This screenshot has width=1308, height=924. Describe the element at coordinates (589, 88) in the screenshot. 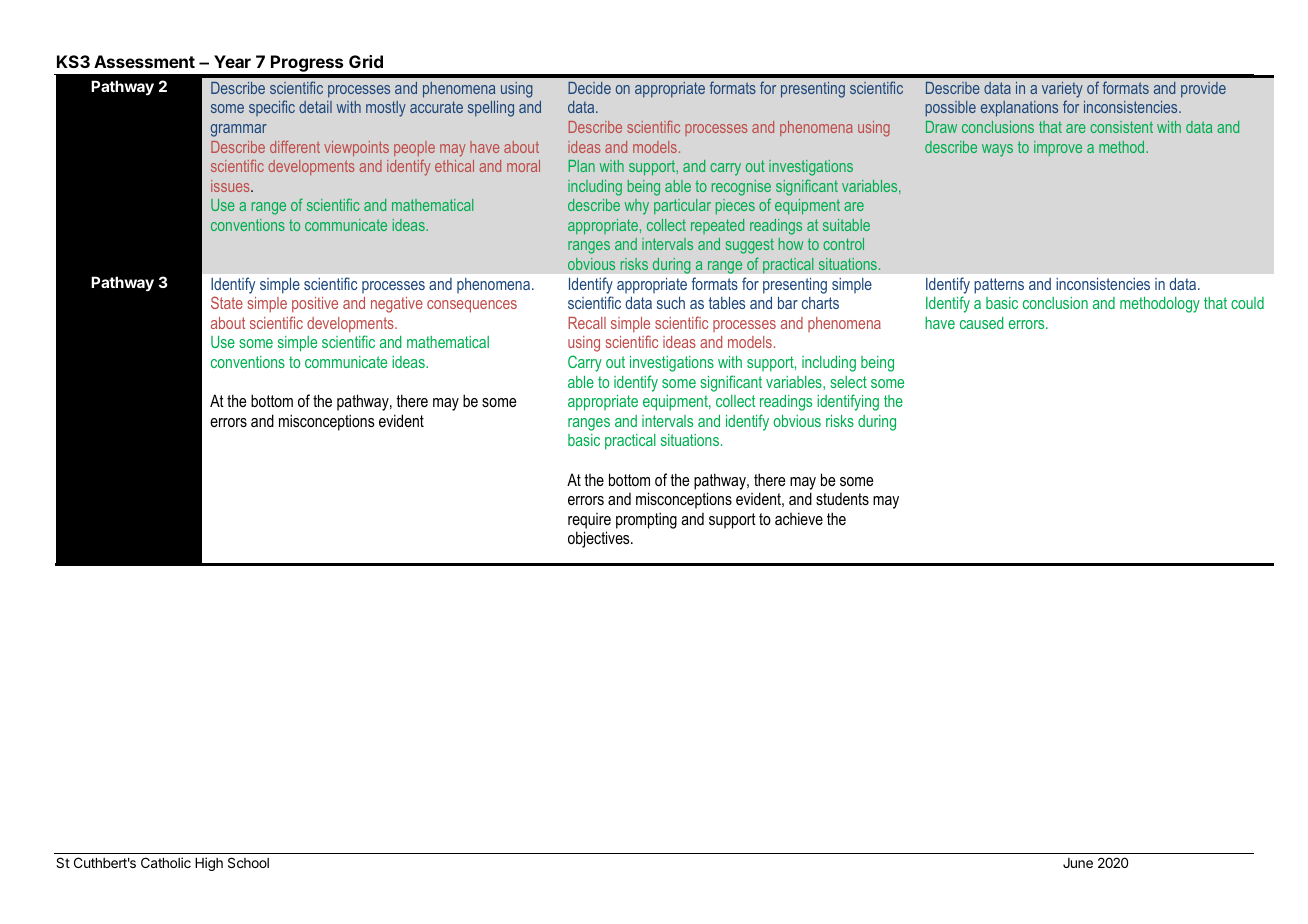

I see `Decide` at that location.
